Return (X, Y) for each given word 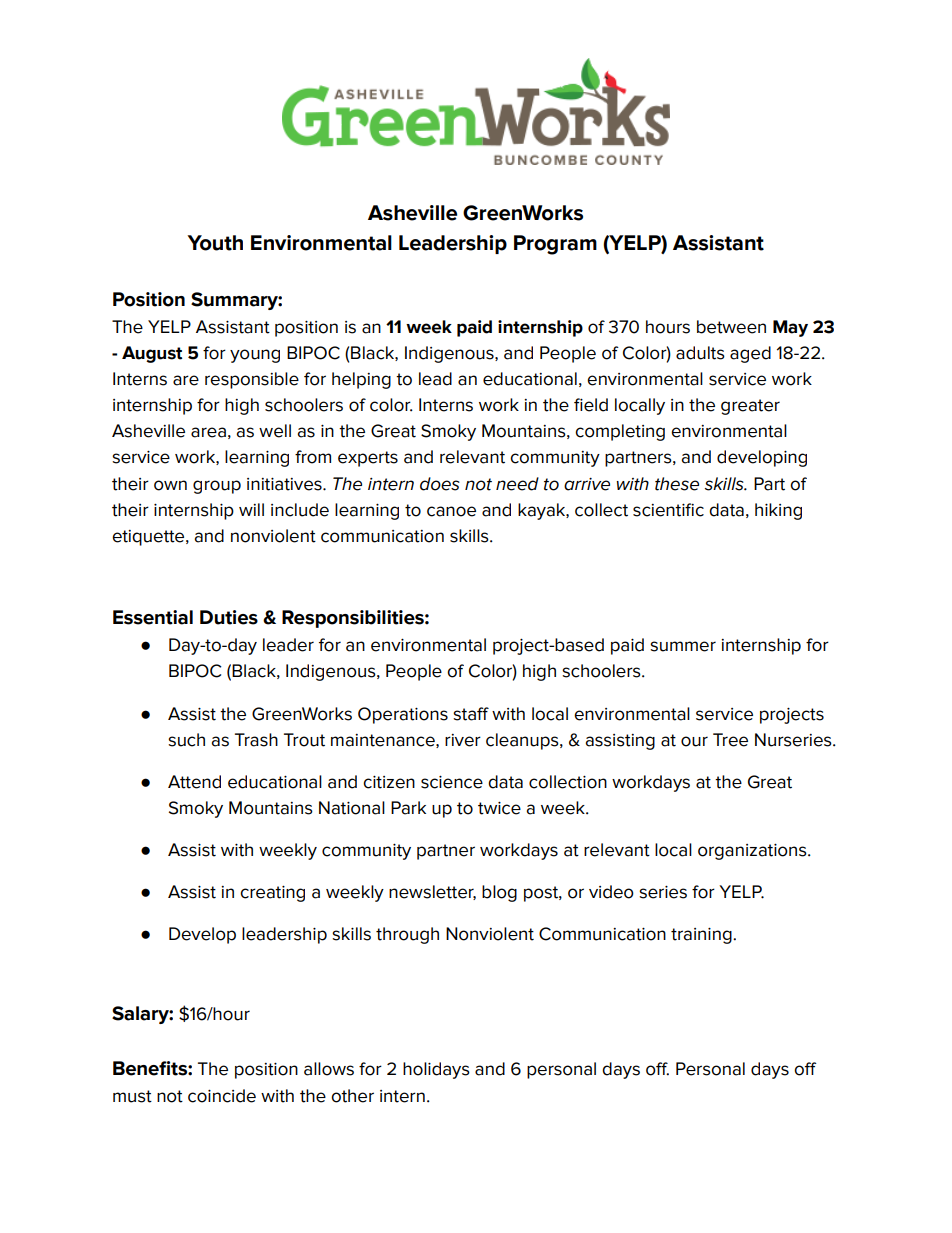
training (702, 936)
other (352, 1096)
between (731, 327)
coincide (222, 1096)
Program (555, 245)
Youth (215, 243)
